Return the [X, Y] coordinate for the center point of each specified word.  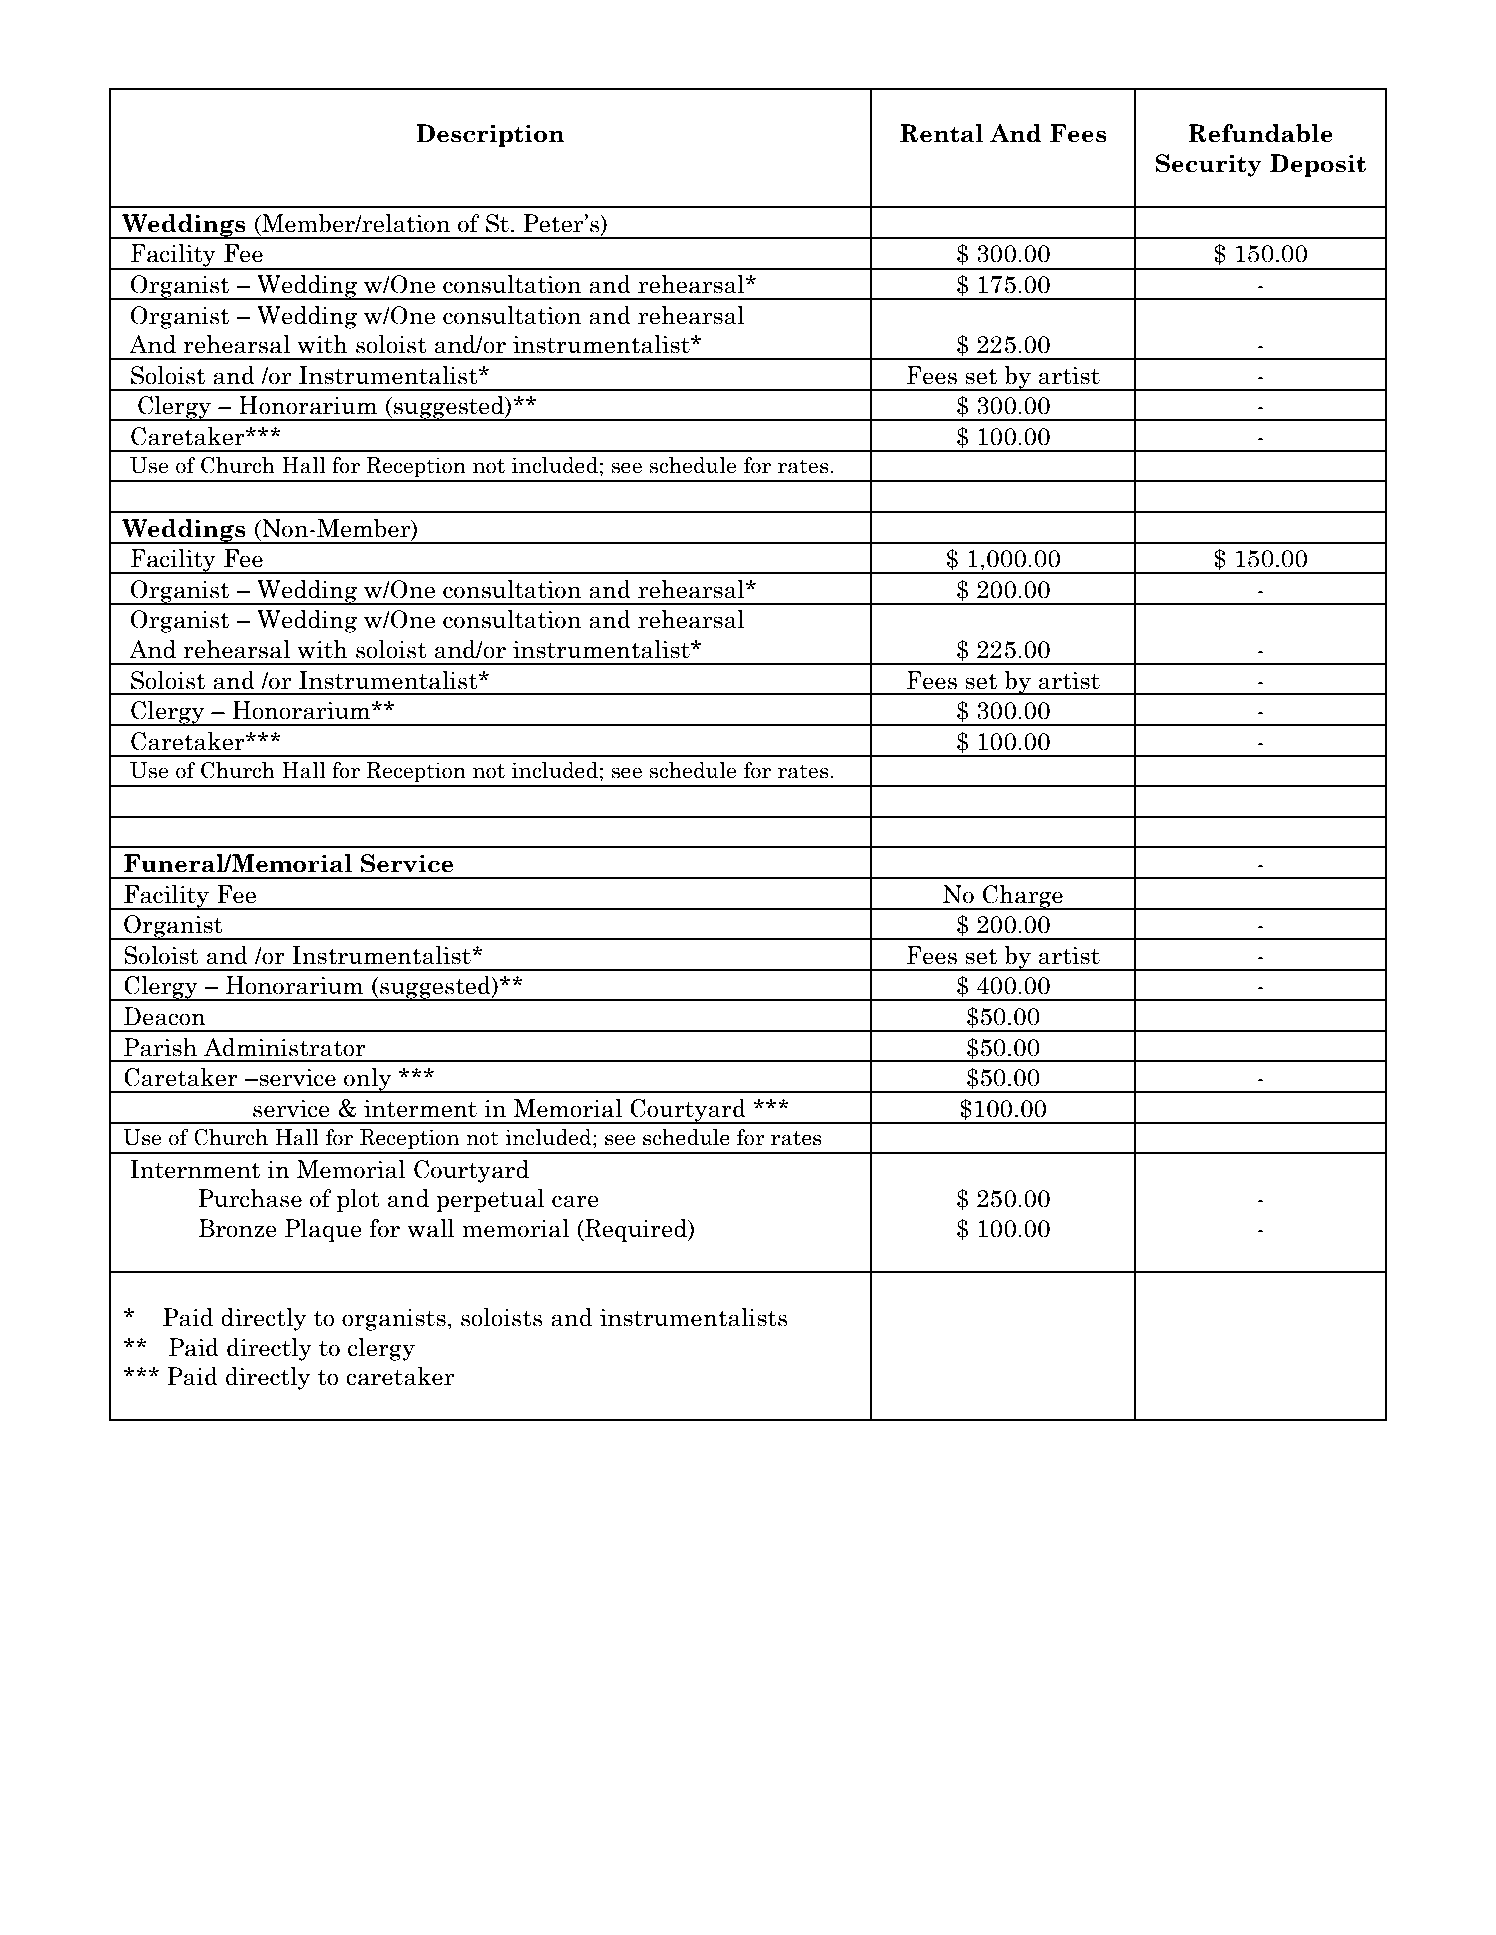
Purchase [250, 1198]
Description [490, 135]
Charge [1023, 897]
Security [1208, 165]
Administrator [285, 1047]
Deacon [164, 1016]
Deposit [1318, 165]
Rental [941, 133]
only [368, 1080]
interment [420, 1109]
